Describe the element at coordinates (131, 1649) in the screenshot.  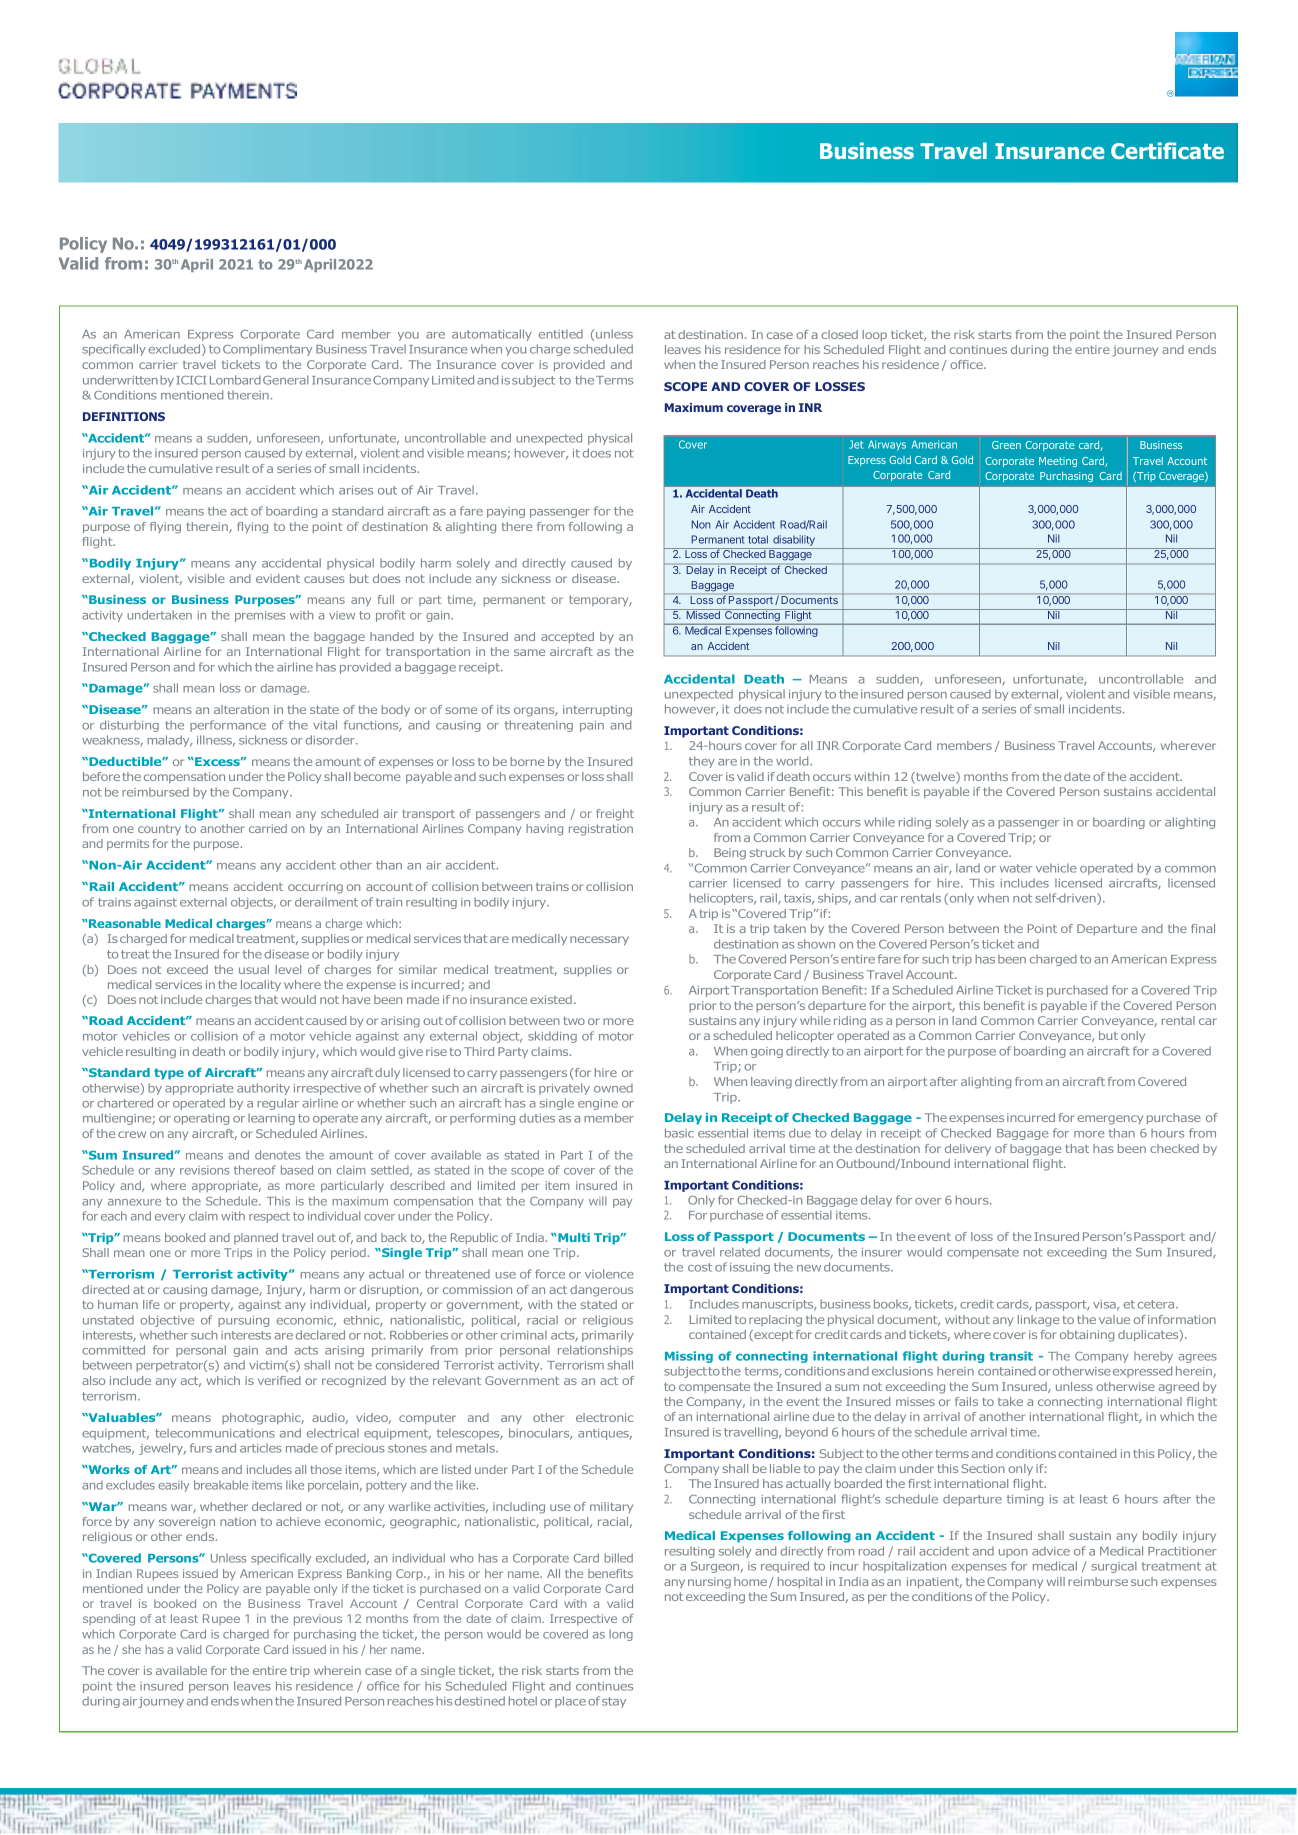
I see `she` at that location.
